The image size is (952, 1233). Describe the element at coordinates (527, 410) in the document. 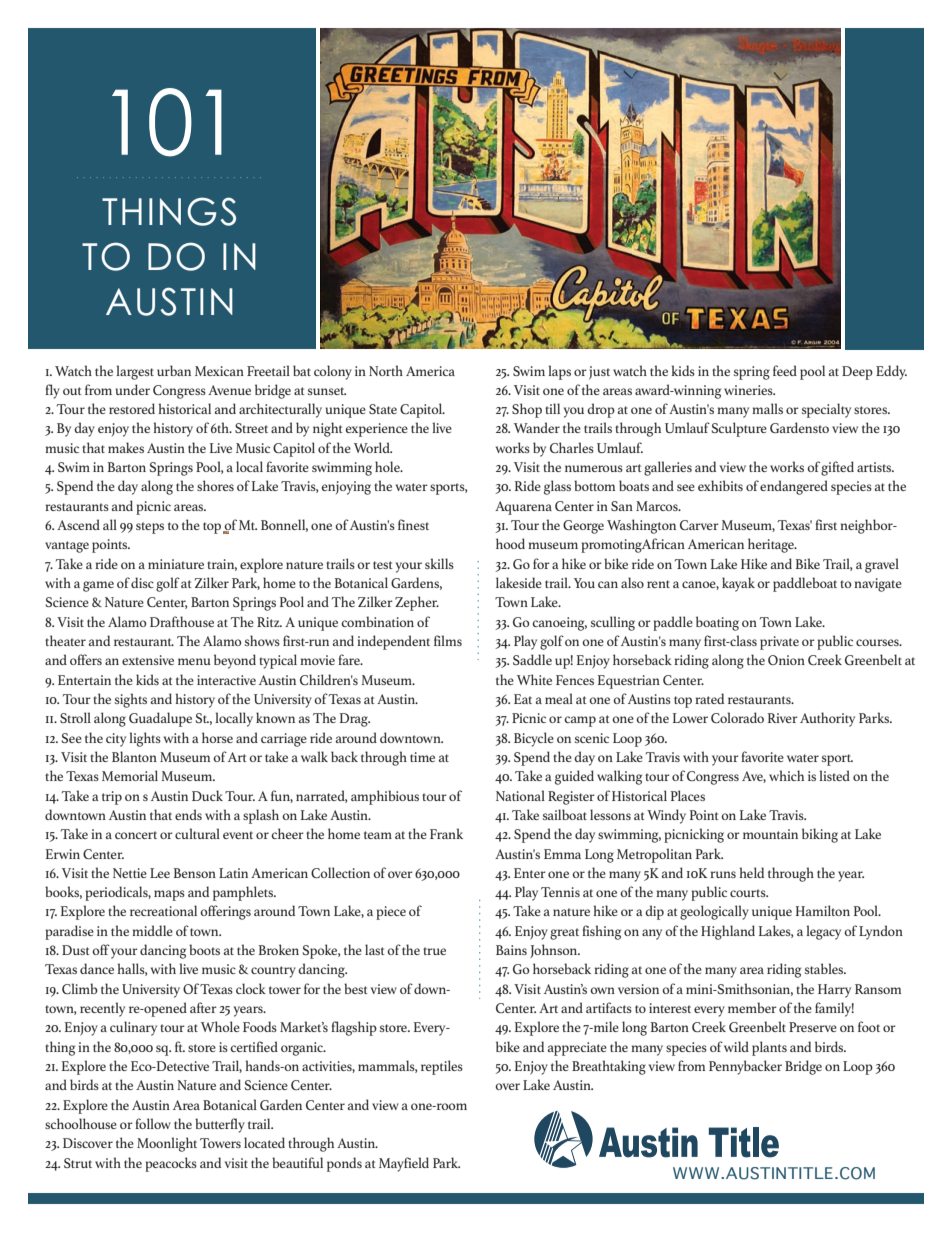

I see `Shop` at that location.
